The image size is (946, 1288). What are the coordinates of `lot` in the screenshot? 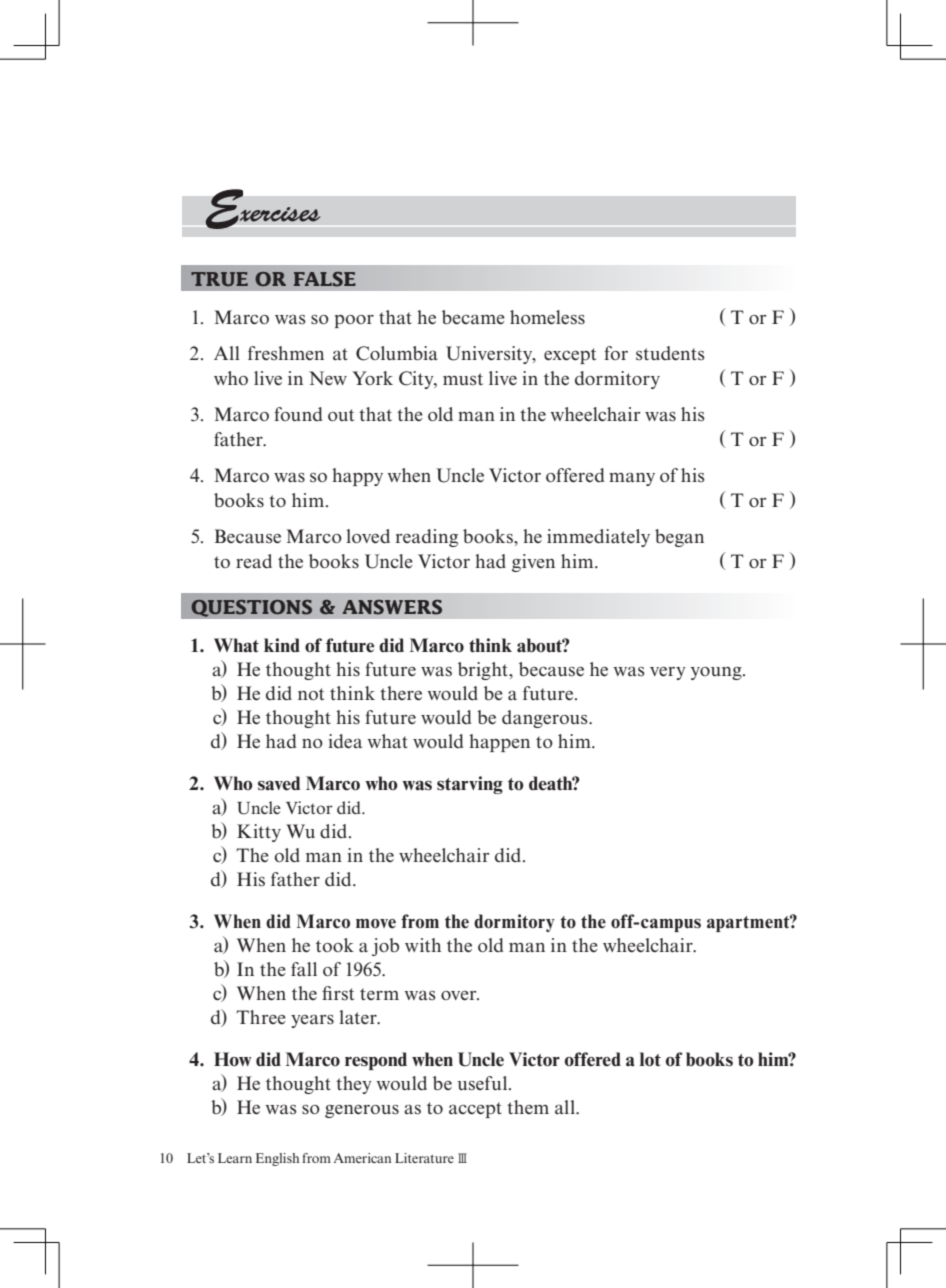 It's located at (650, 1059).
